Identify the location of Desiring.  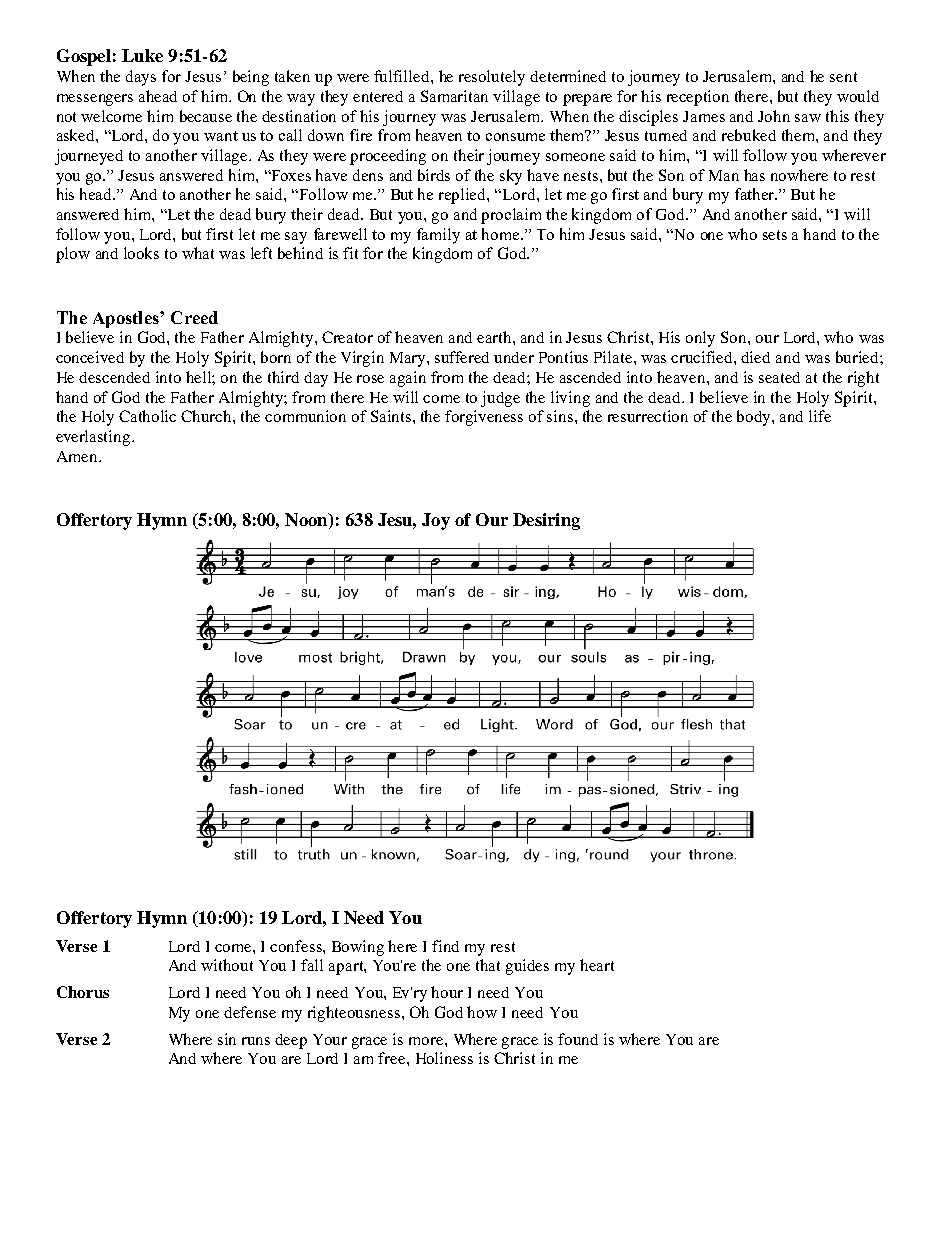
(546, 521).
